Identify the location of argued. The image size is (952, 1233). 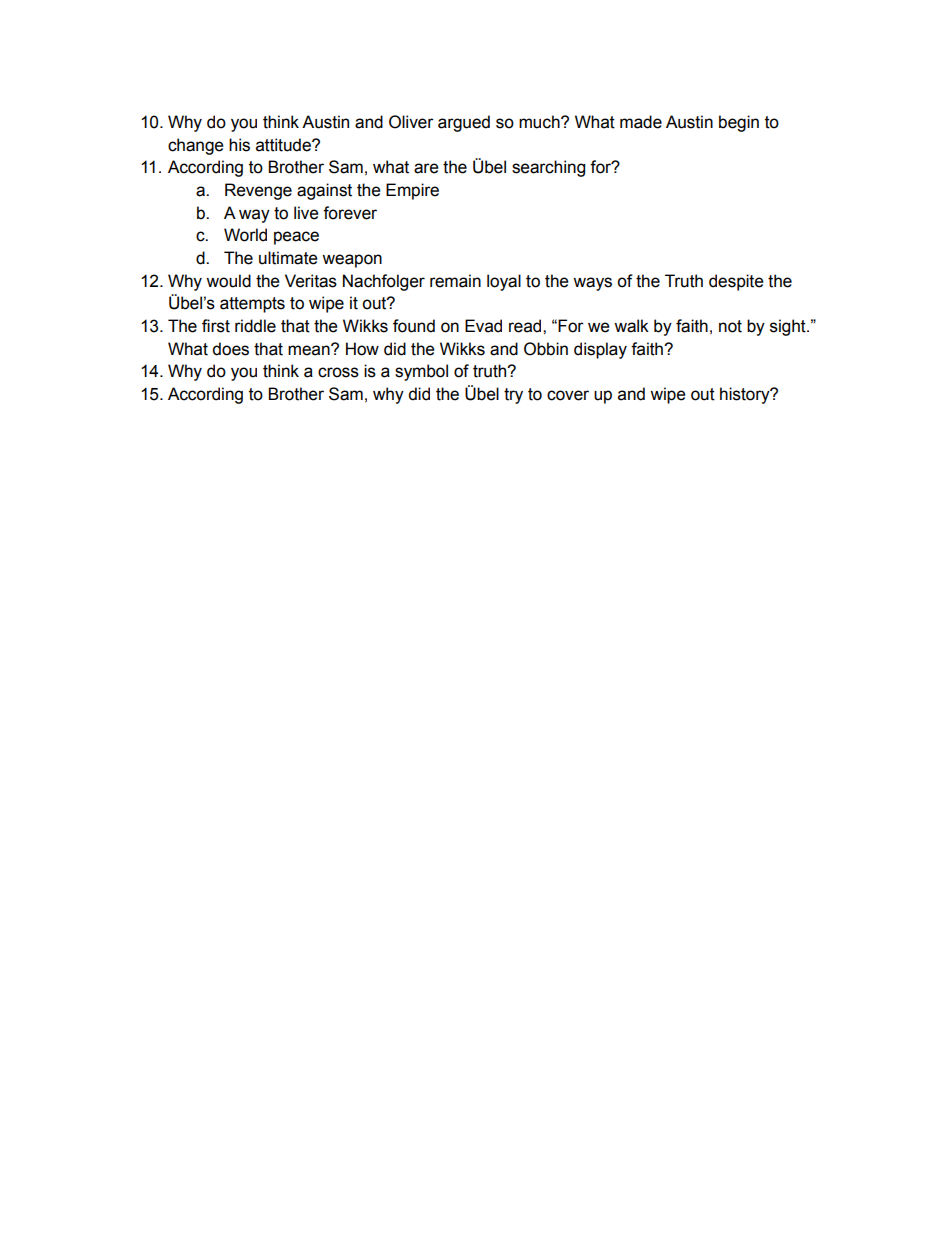
(464, 123).
